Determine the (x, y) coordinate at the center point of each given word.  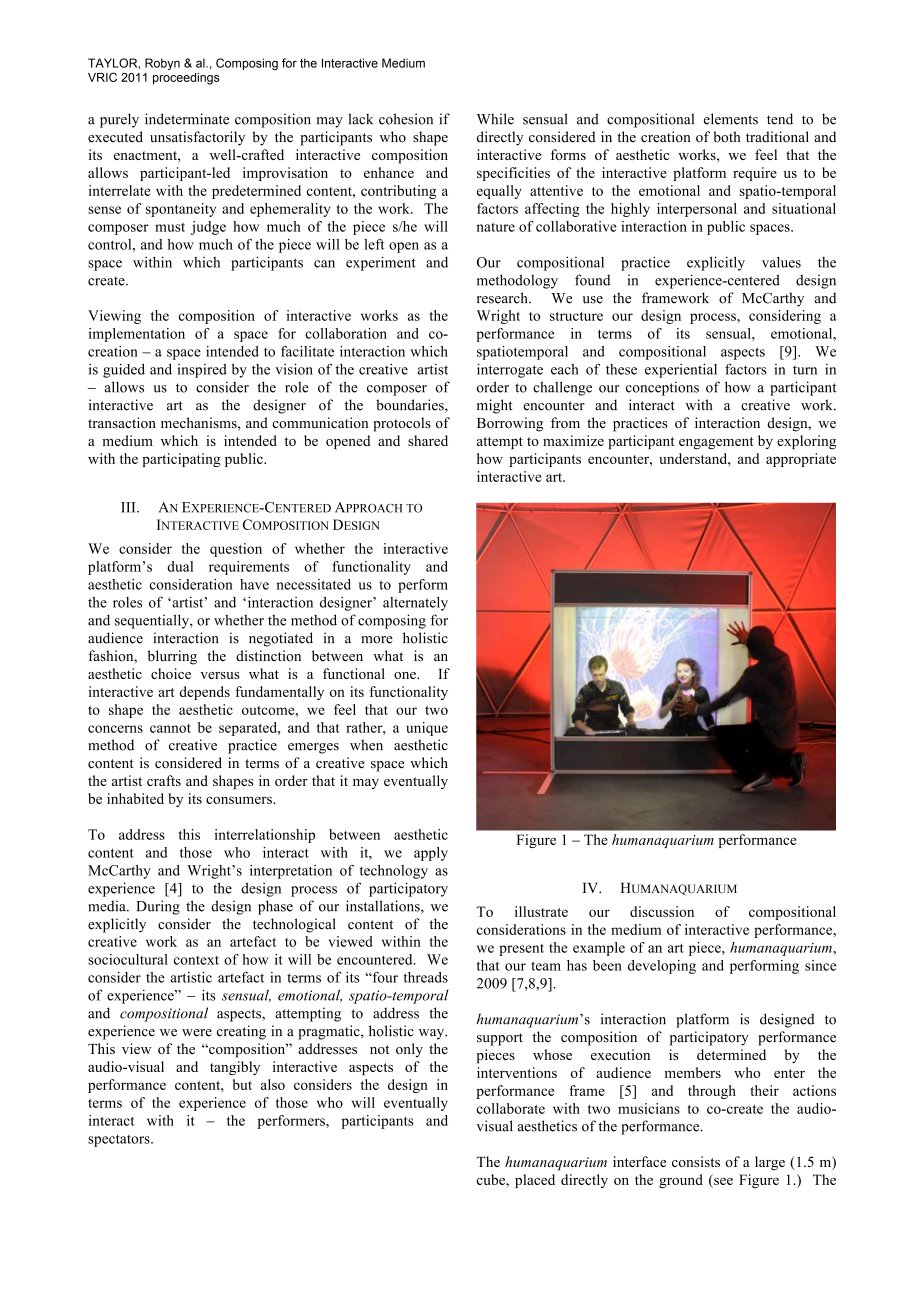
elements (731, 119)
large (770, 1163)
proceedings (186, 79)
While (495, 119)
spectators (120, 1140)
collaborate (511, 1108)
